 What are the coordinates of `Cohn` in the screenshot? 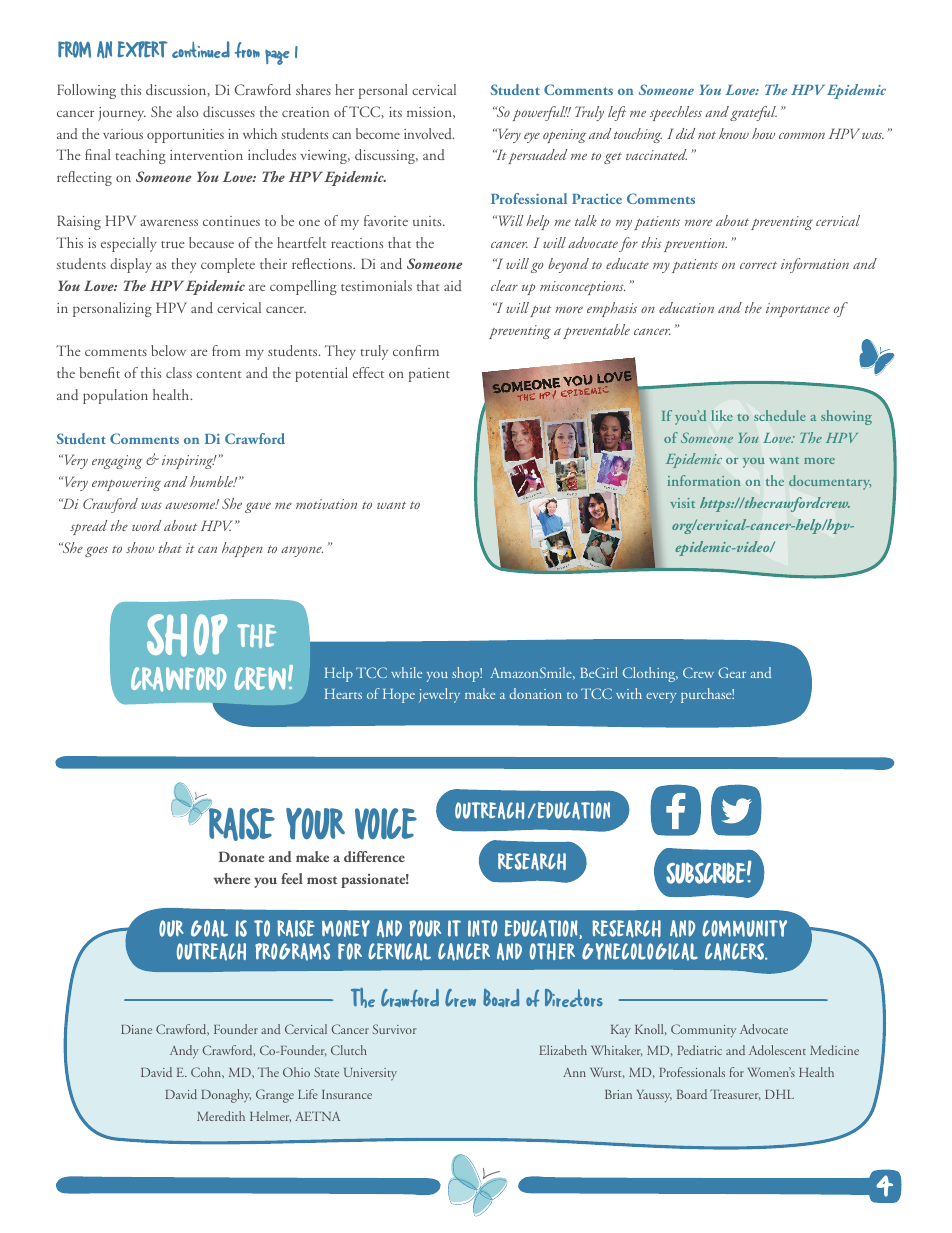 It's located at (207, 1073).
